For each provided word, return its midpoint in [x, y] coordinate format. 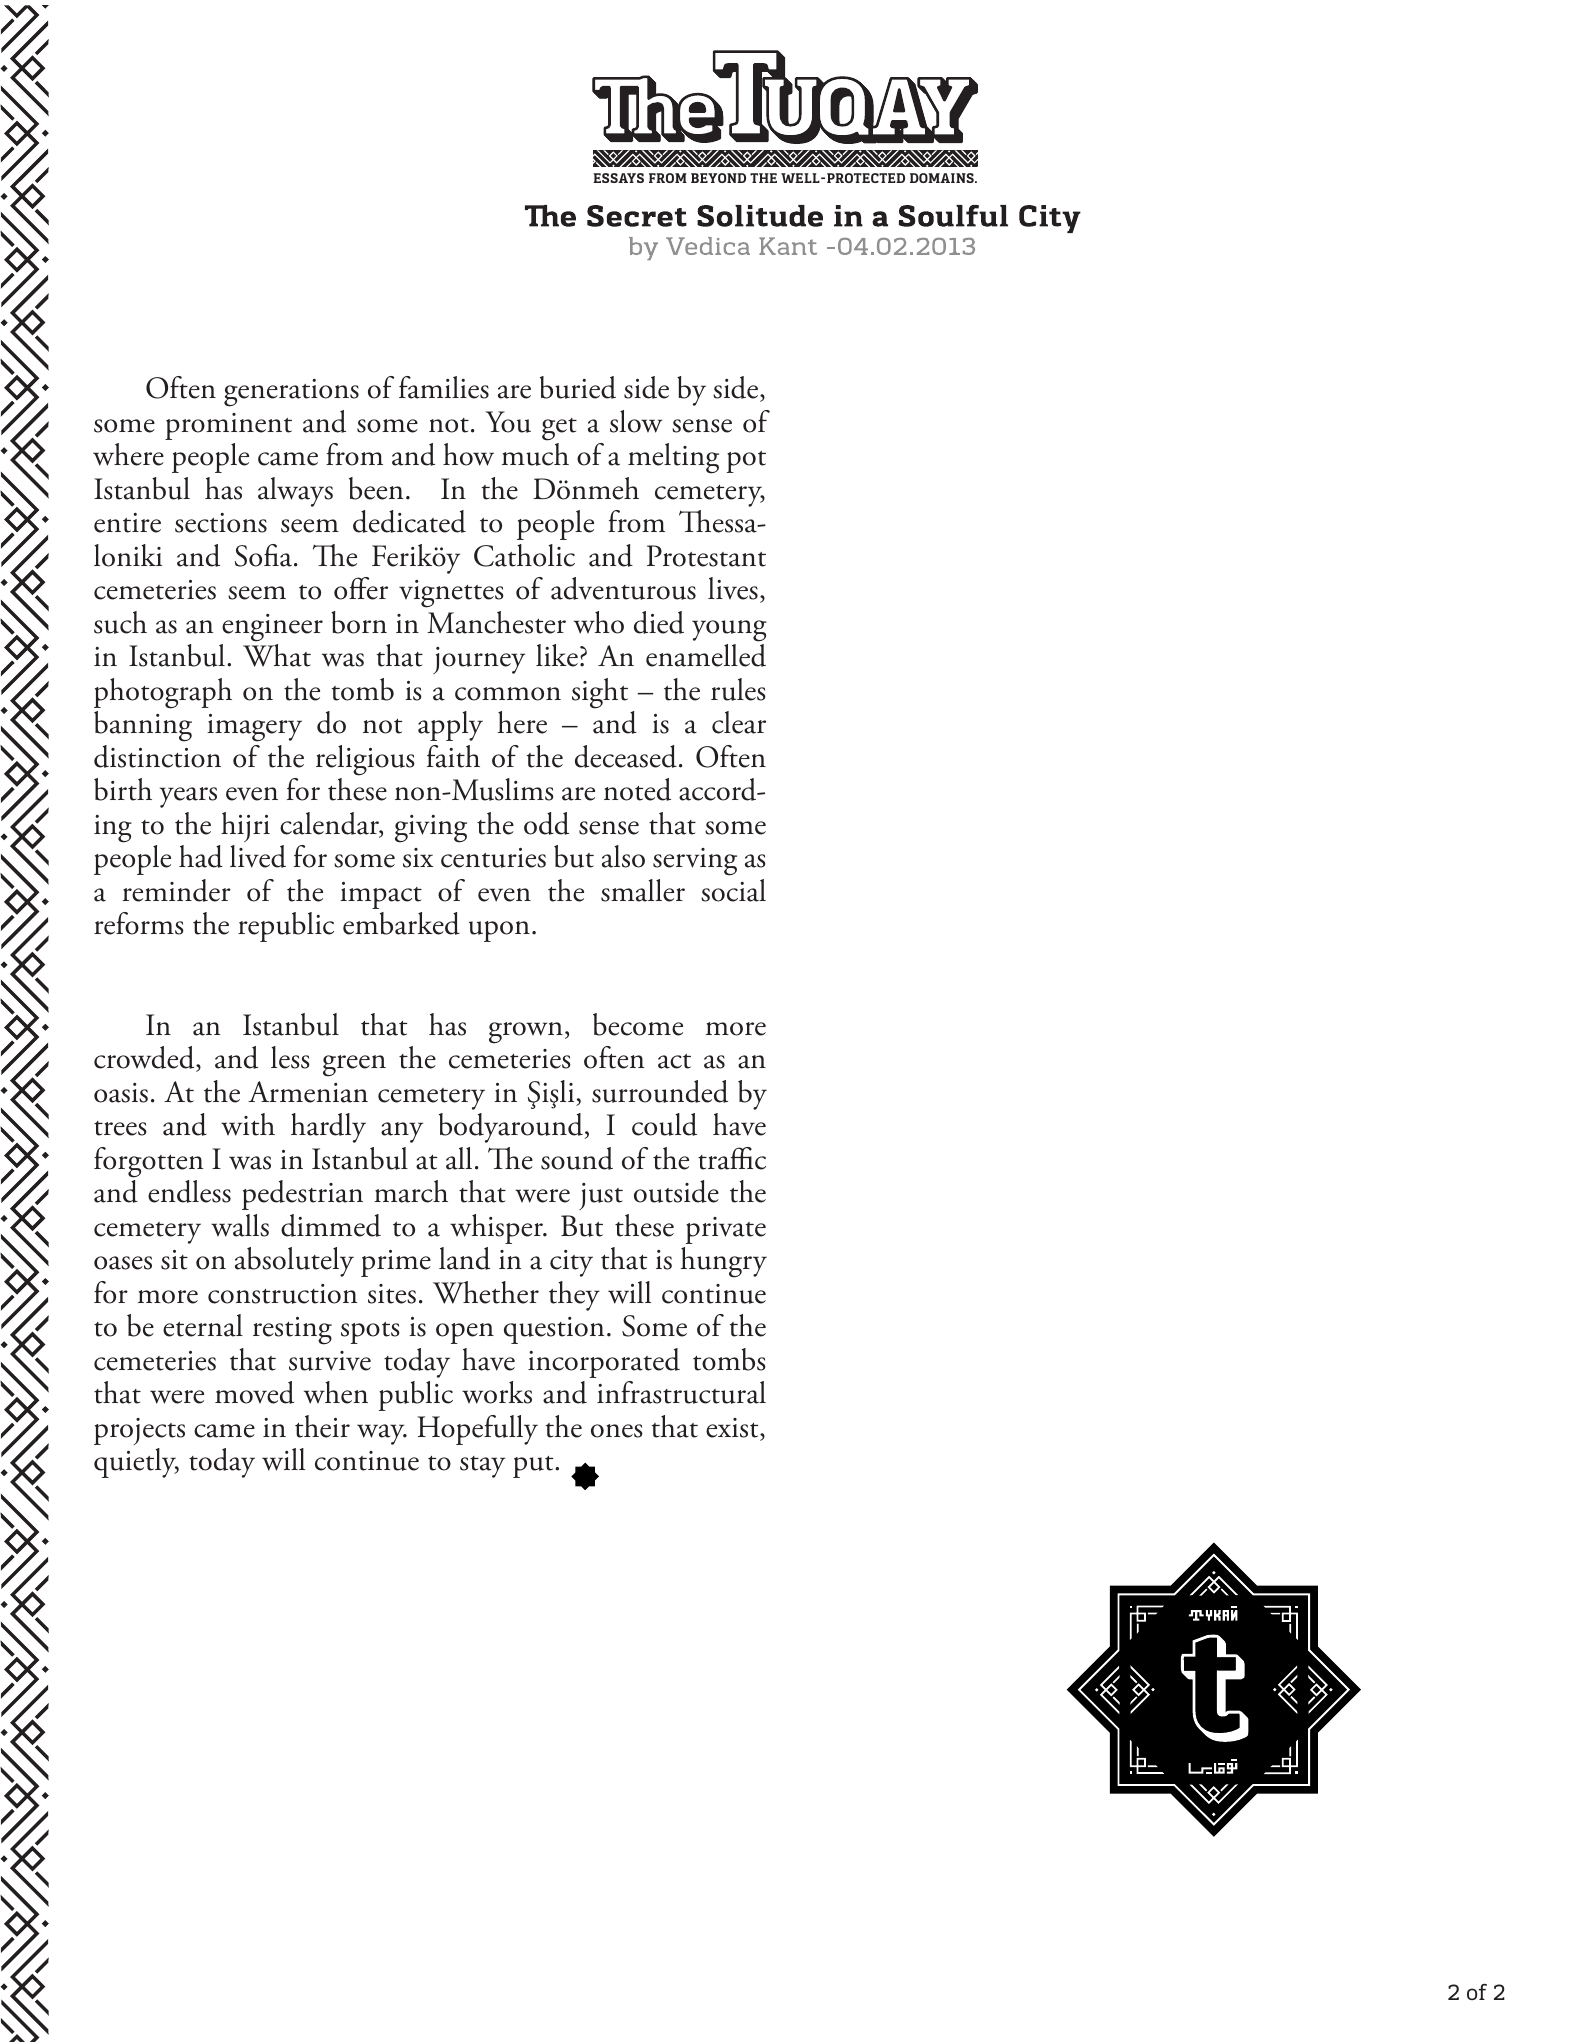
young [729, 631]
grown [526, 1033]
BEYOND [718, 178]
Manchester [496, 622]
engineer [272, 628]
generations [291, 393]
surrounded [660, 1091]
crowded [145, 1059]
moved [254, 1392]
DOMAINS [943, 178]
